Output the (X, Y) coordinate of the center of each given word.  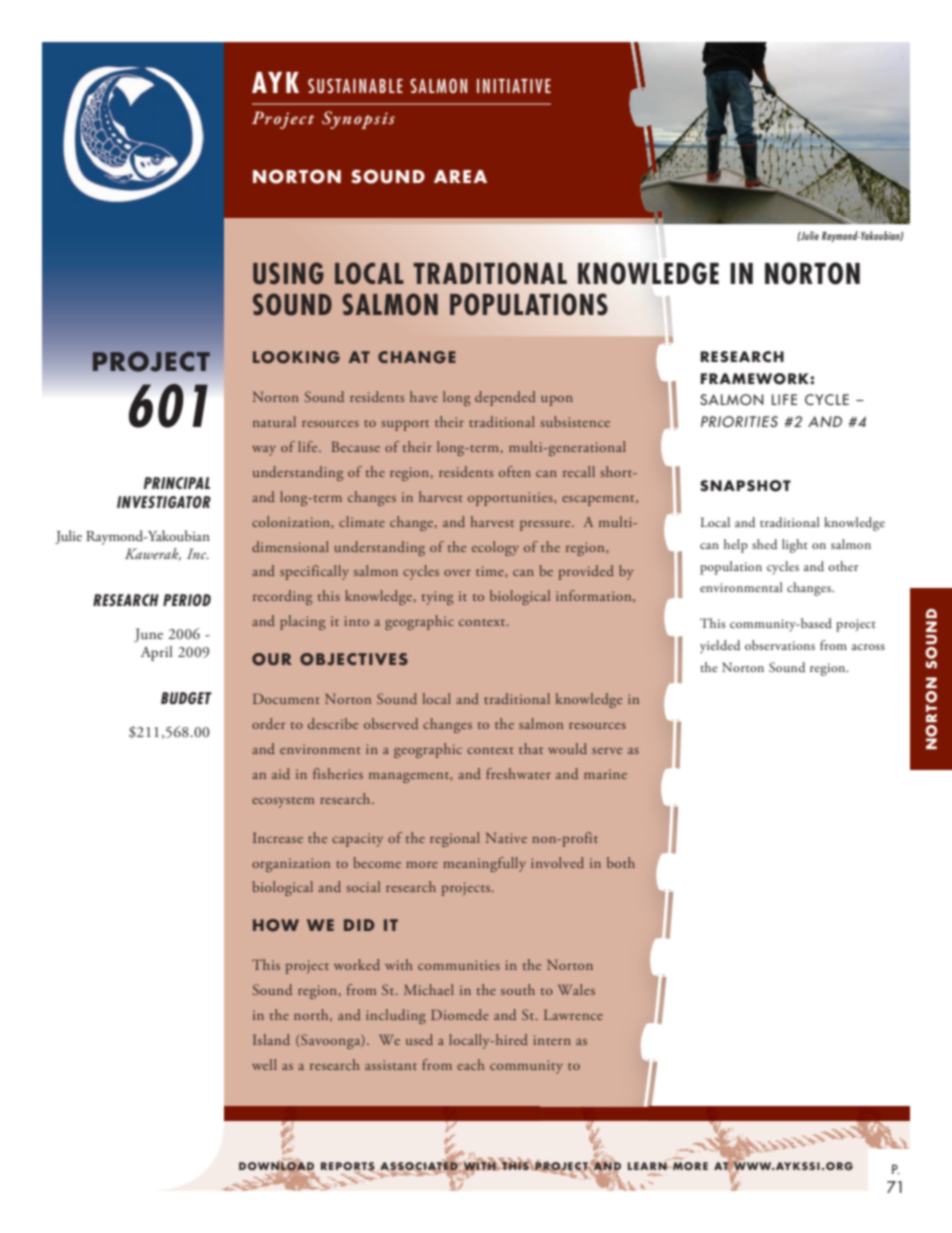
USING (288, 273)
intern (552, 1040)
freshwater (518, 773)
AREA (460, 176)
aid (281, 773)
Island (271, 1039)
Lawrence (573, 1014)
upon (557, 401)
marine (605, 774)
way (264, 451)
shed (764, 544)
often (515, 471)
